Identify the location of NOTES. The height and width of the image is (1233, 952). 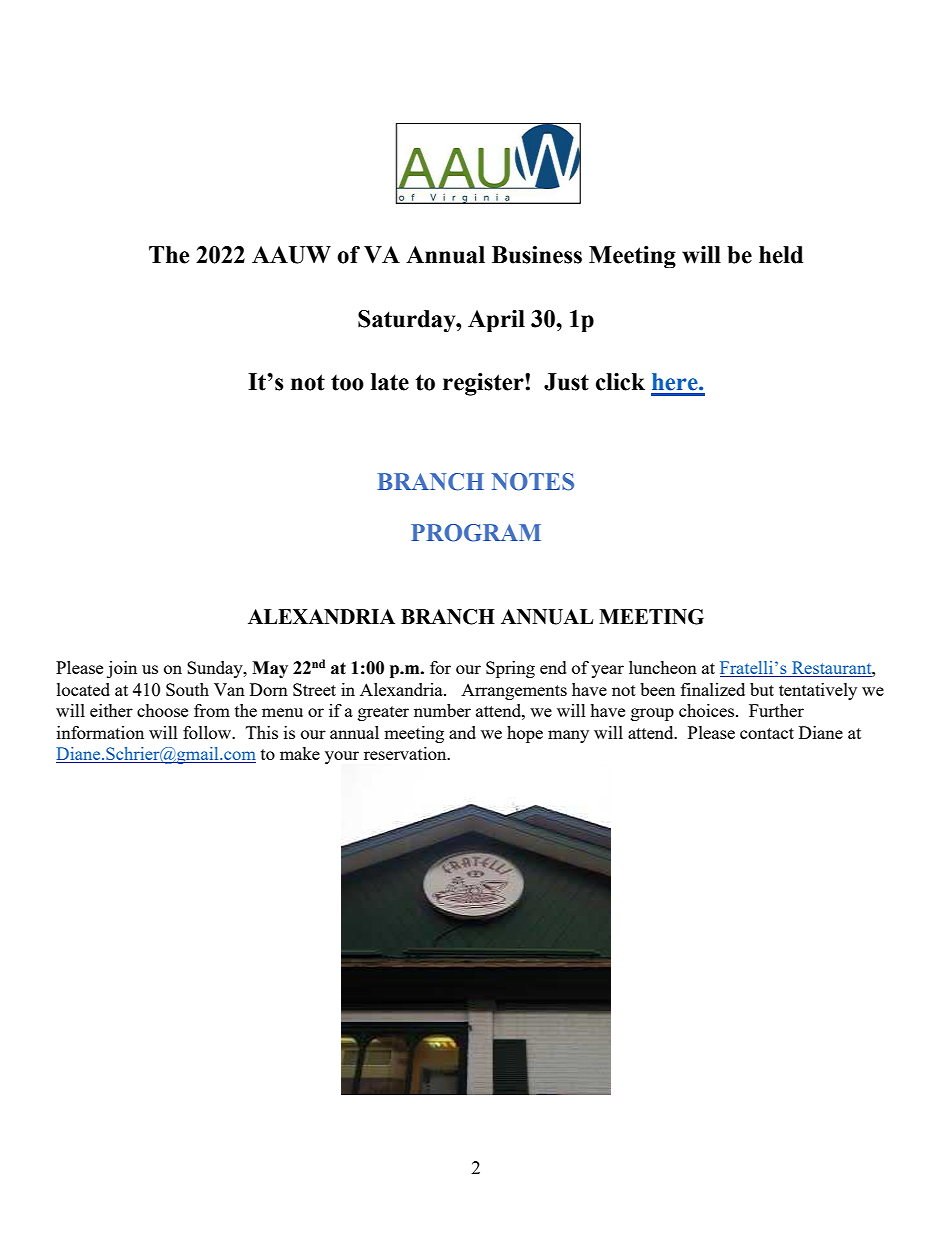
(533, 482).
